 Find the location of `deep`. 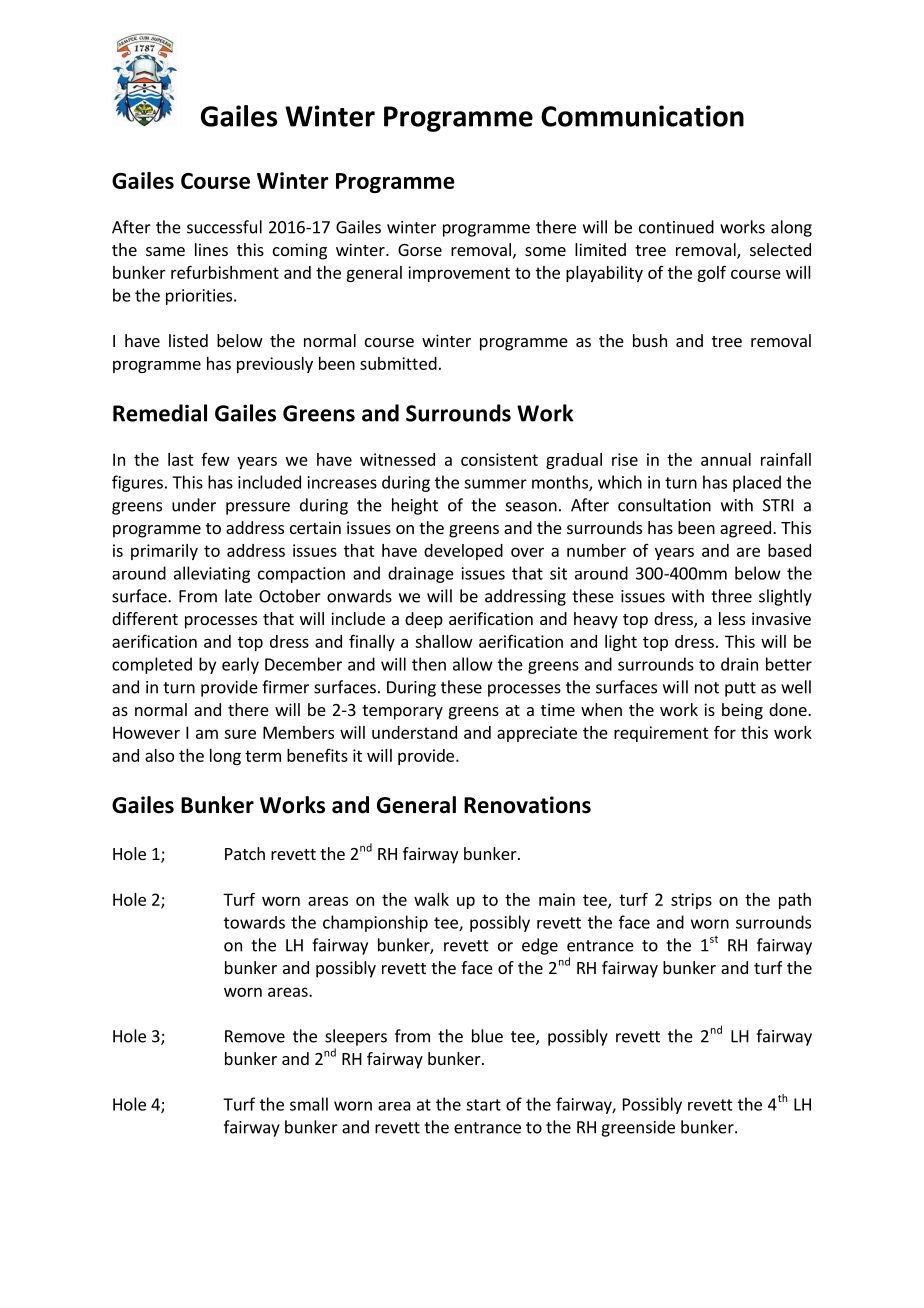

deep is located at coordinates (424, 620).
